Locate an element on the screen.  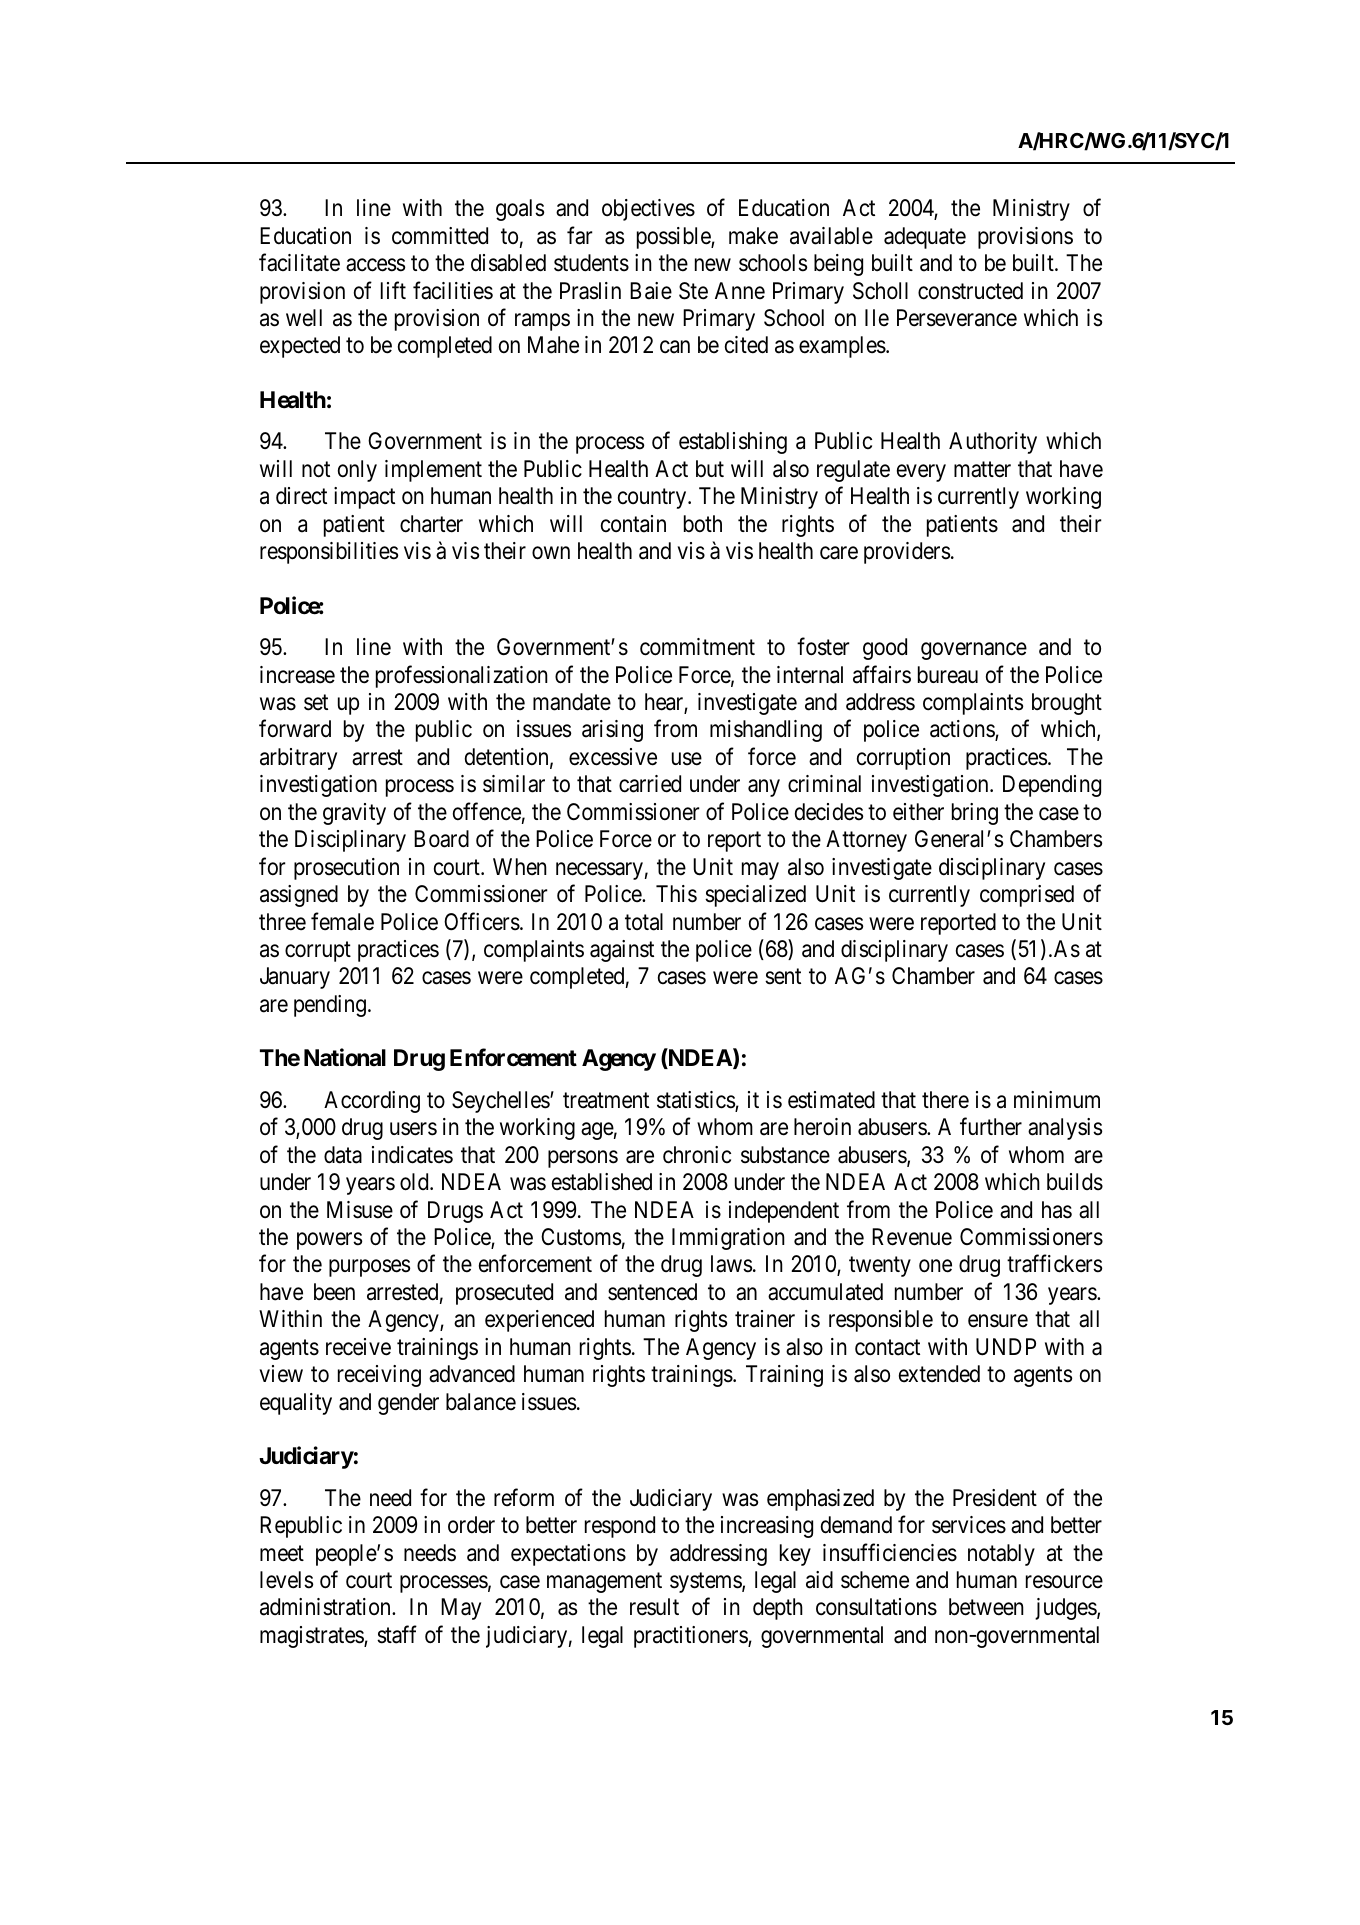
access is located at coordinates (375, 265).
